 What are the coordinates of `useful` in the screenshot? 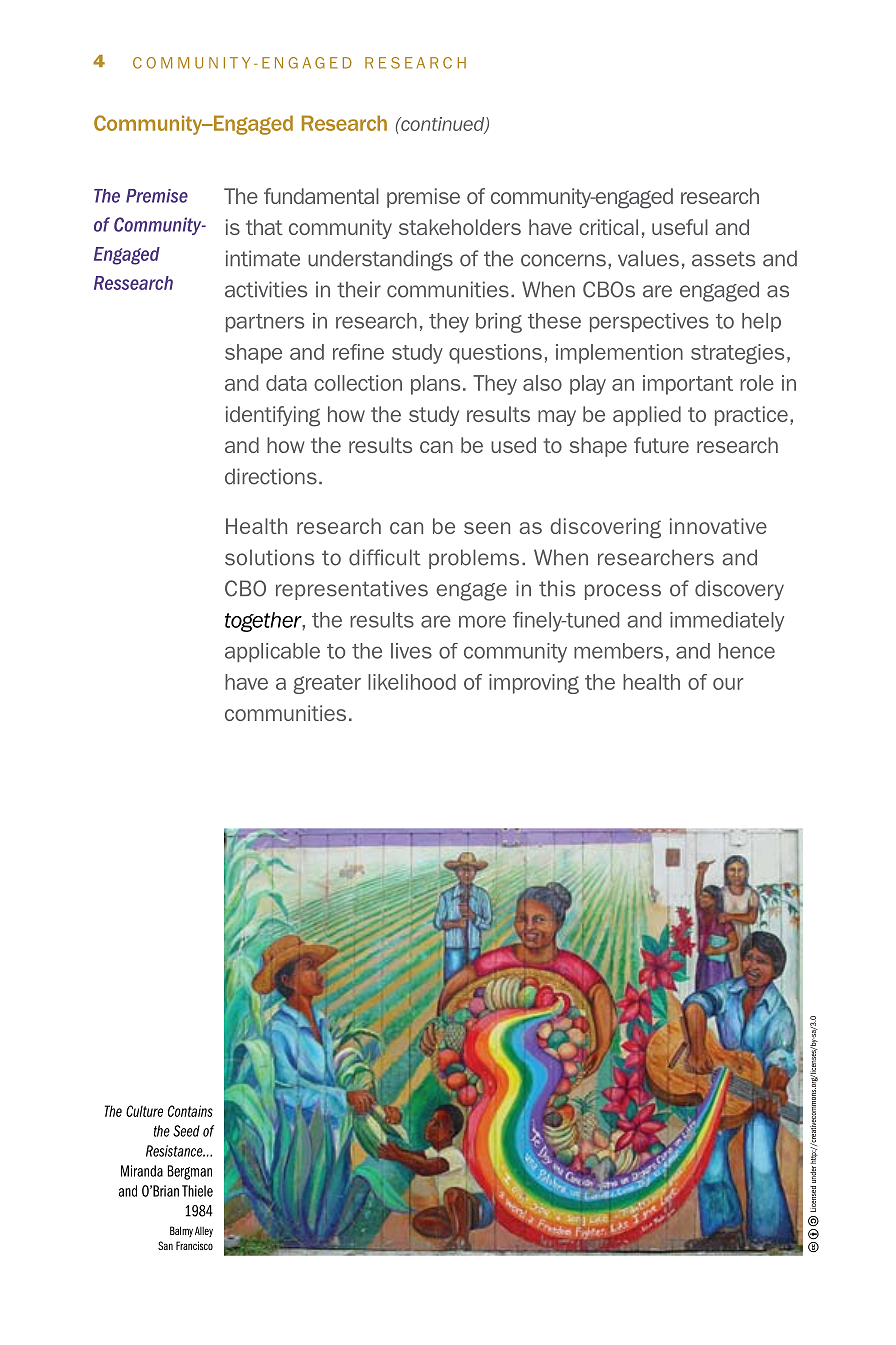 It's located at (680, 227).
